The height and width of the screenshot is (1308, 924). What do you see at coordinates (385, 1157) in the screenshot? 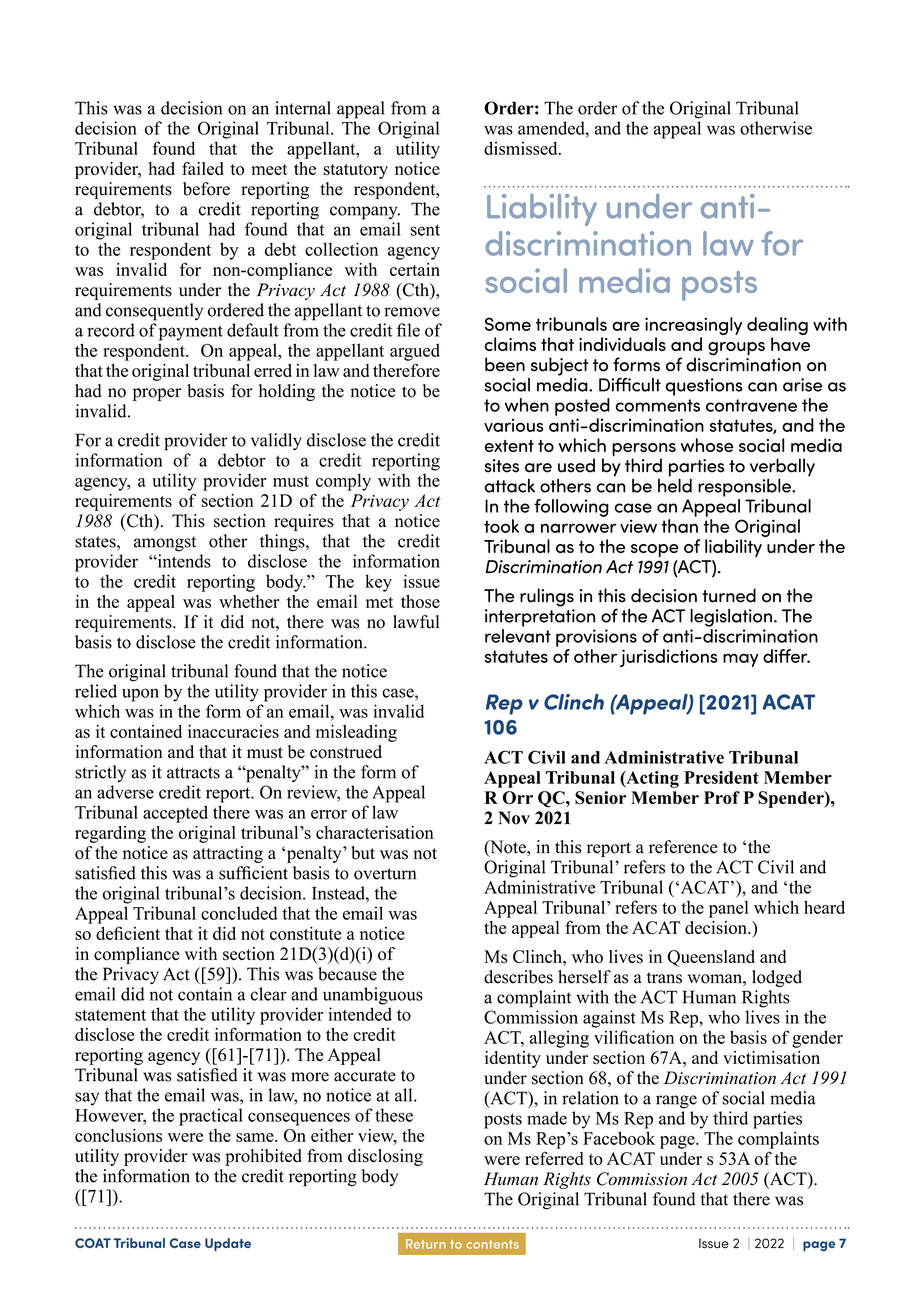
I see `disclosing` at bounding box center [385, 1157].
